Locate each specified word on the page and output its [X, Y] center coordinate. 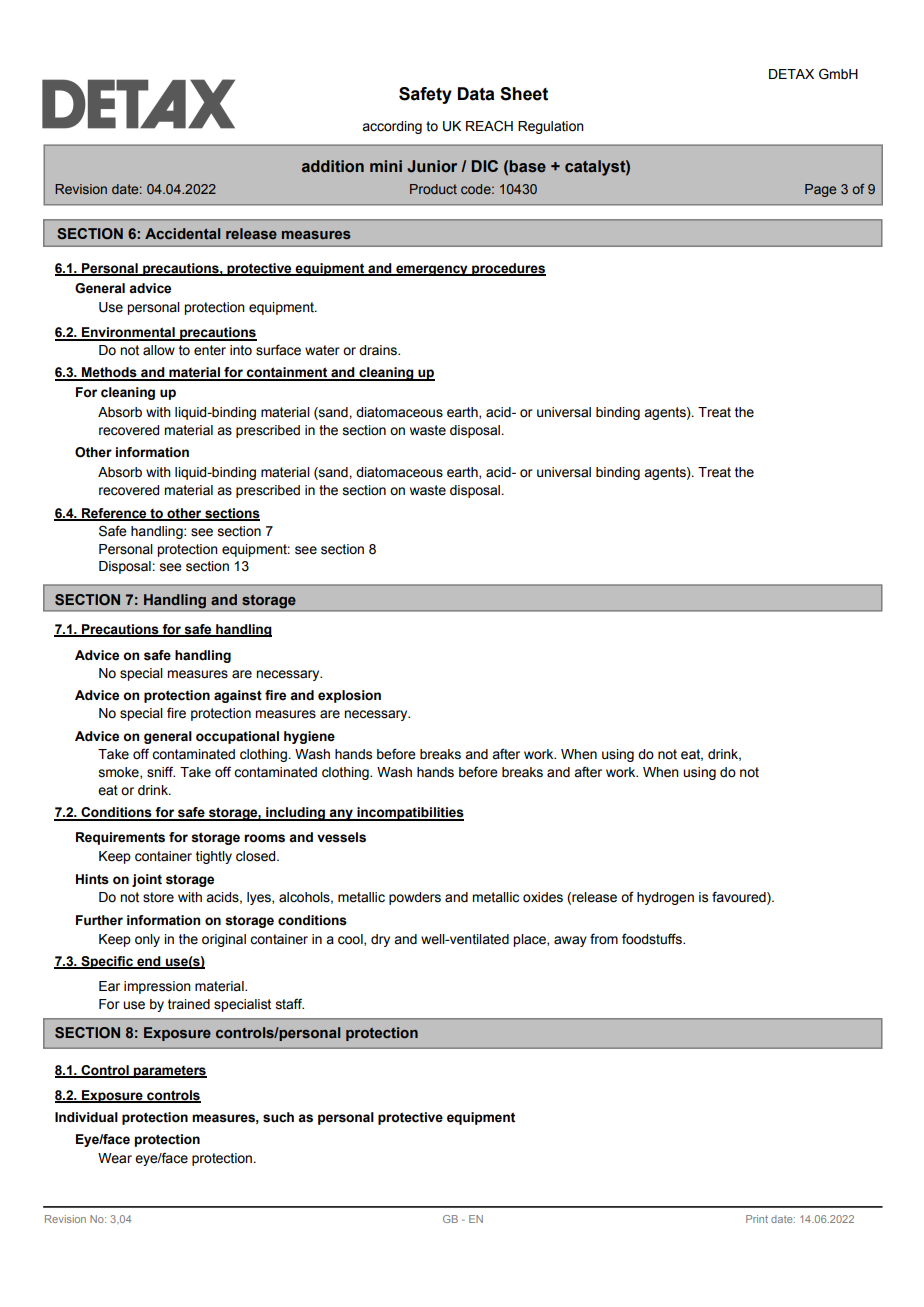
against [238, 696]
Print [757, 1219]
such [278, 1117]
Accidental [182, 233]
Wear [115, 1158]
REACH [489, 126]
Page [820, 190]
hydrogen [665, 898]
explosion [349, 696]
